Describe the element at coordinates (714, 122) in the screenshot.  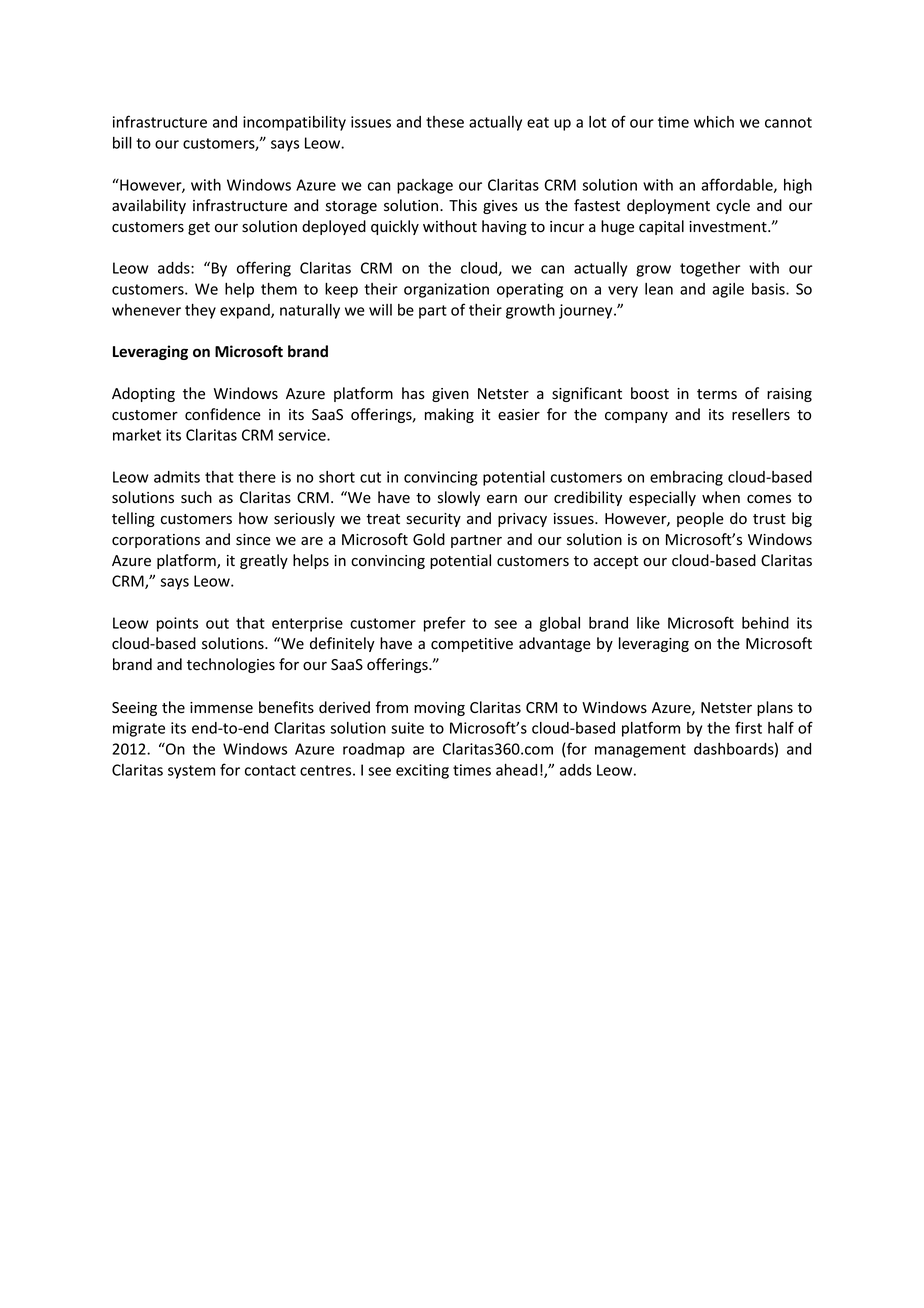
I see `which` at that location.
